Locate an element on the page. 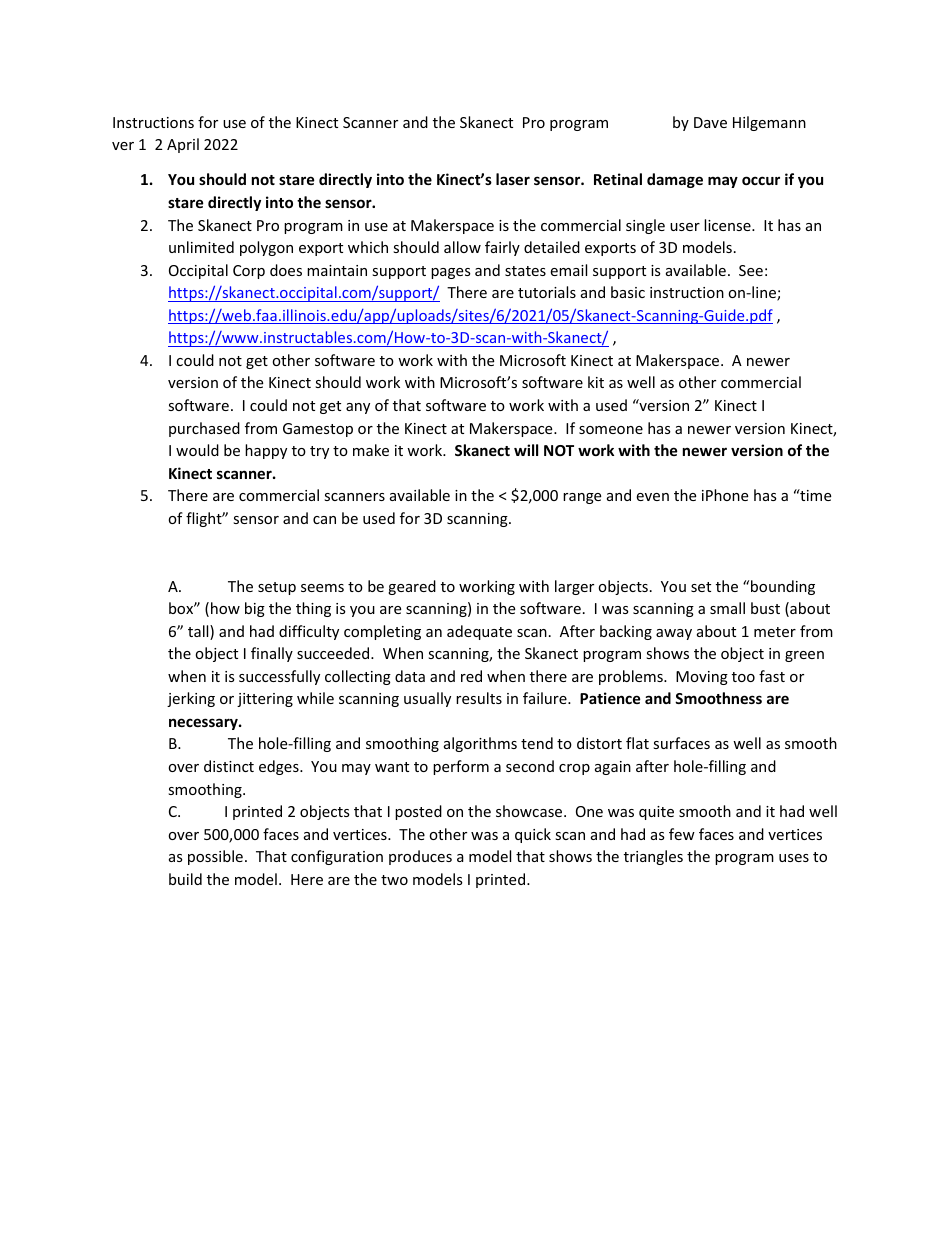 The height and width of the document is (1233, 952). few is located at coordinates (682, 834).
